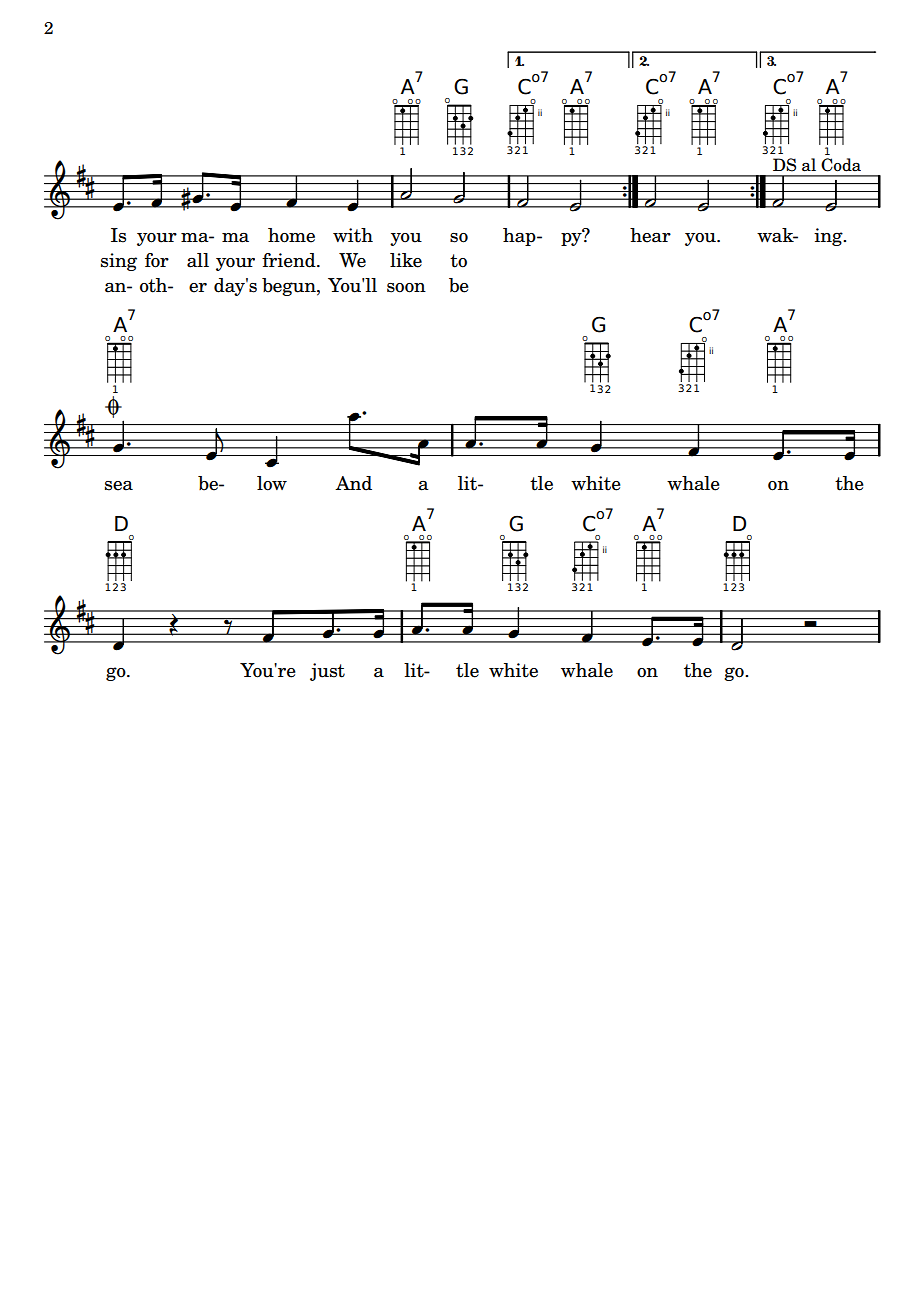 The image size is (924, 1308). I want to click on with, so click(353, 235).
